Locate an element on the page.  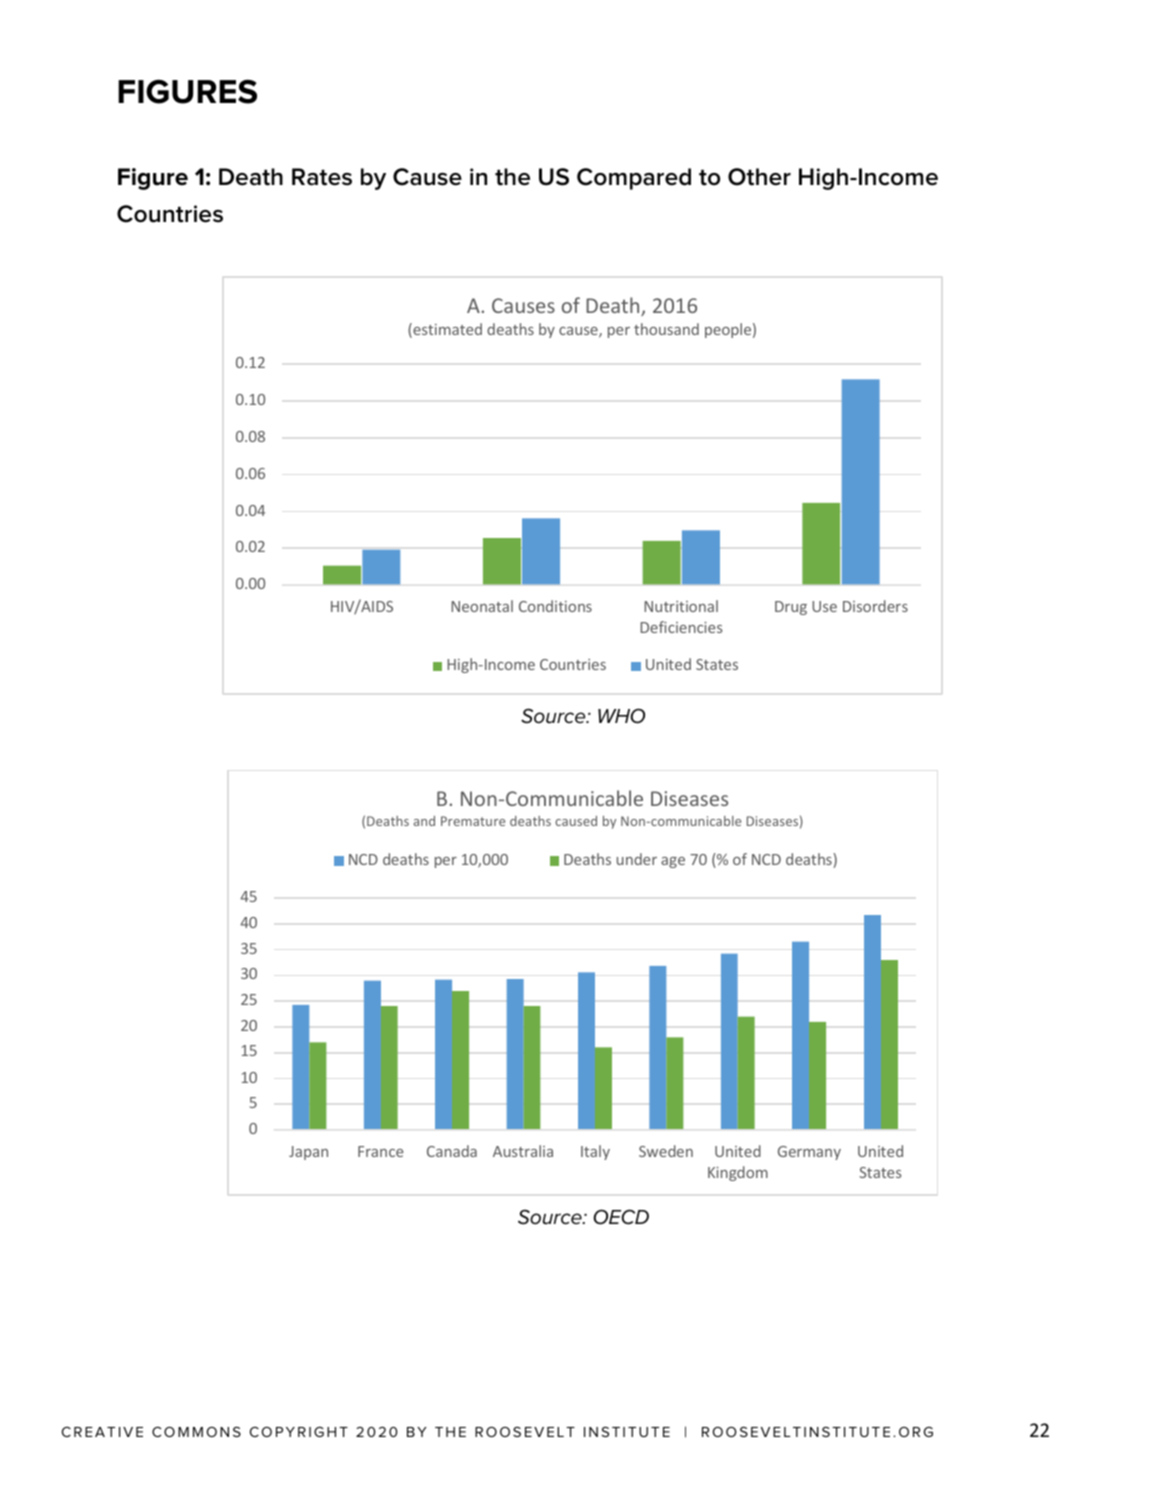
Rates is located at coordinates (322, 177).
